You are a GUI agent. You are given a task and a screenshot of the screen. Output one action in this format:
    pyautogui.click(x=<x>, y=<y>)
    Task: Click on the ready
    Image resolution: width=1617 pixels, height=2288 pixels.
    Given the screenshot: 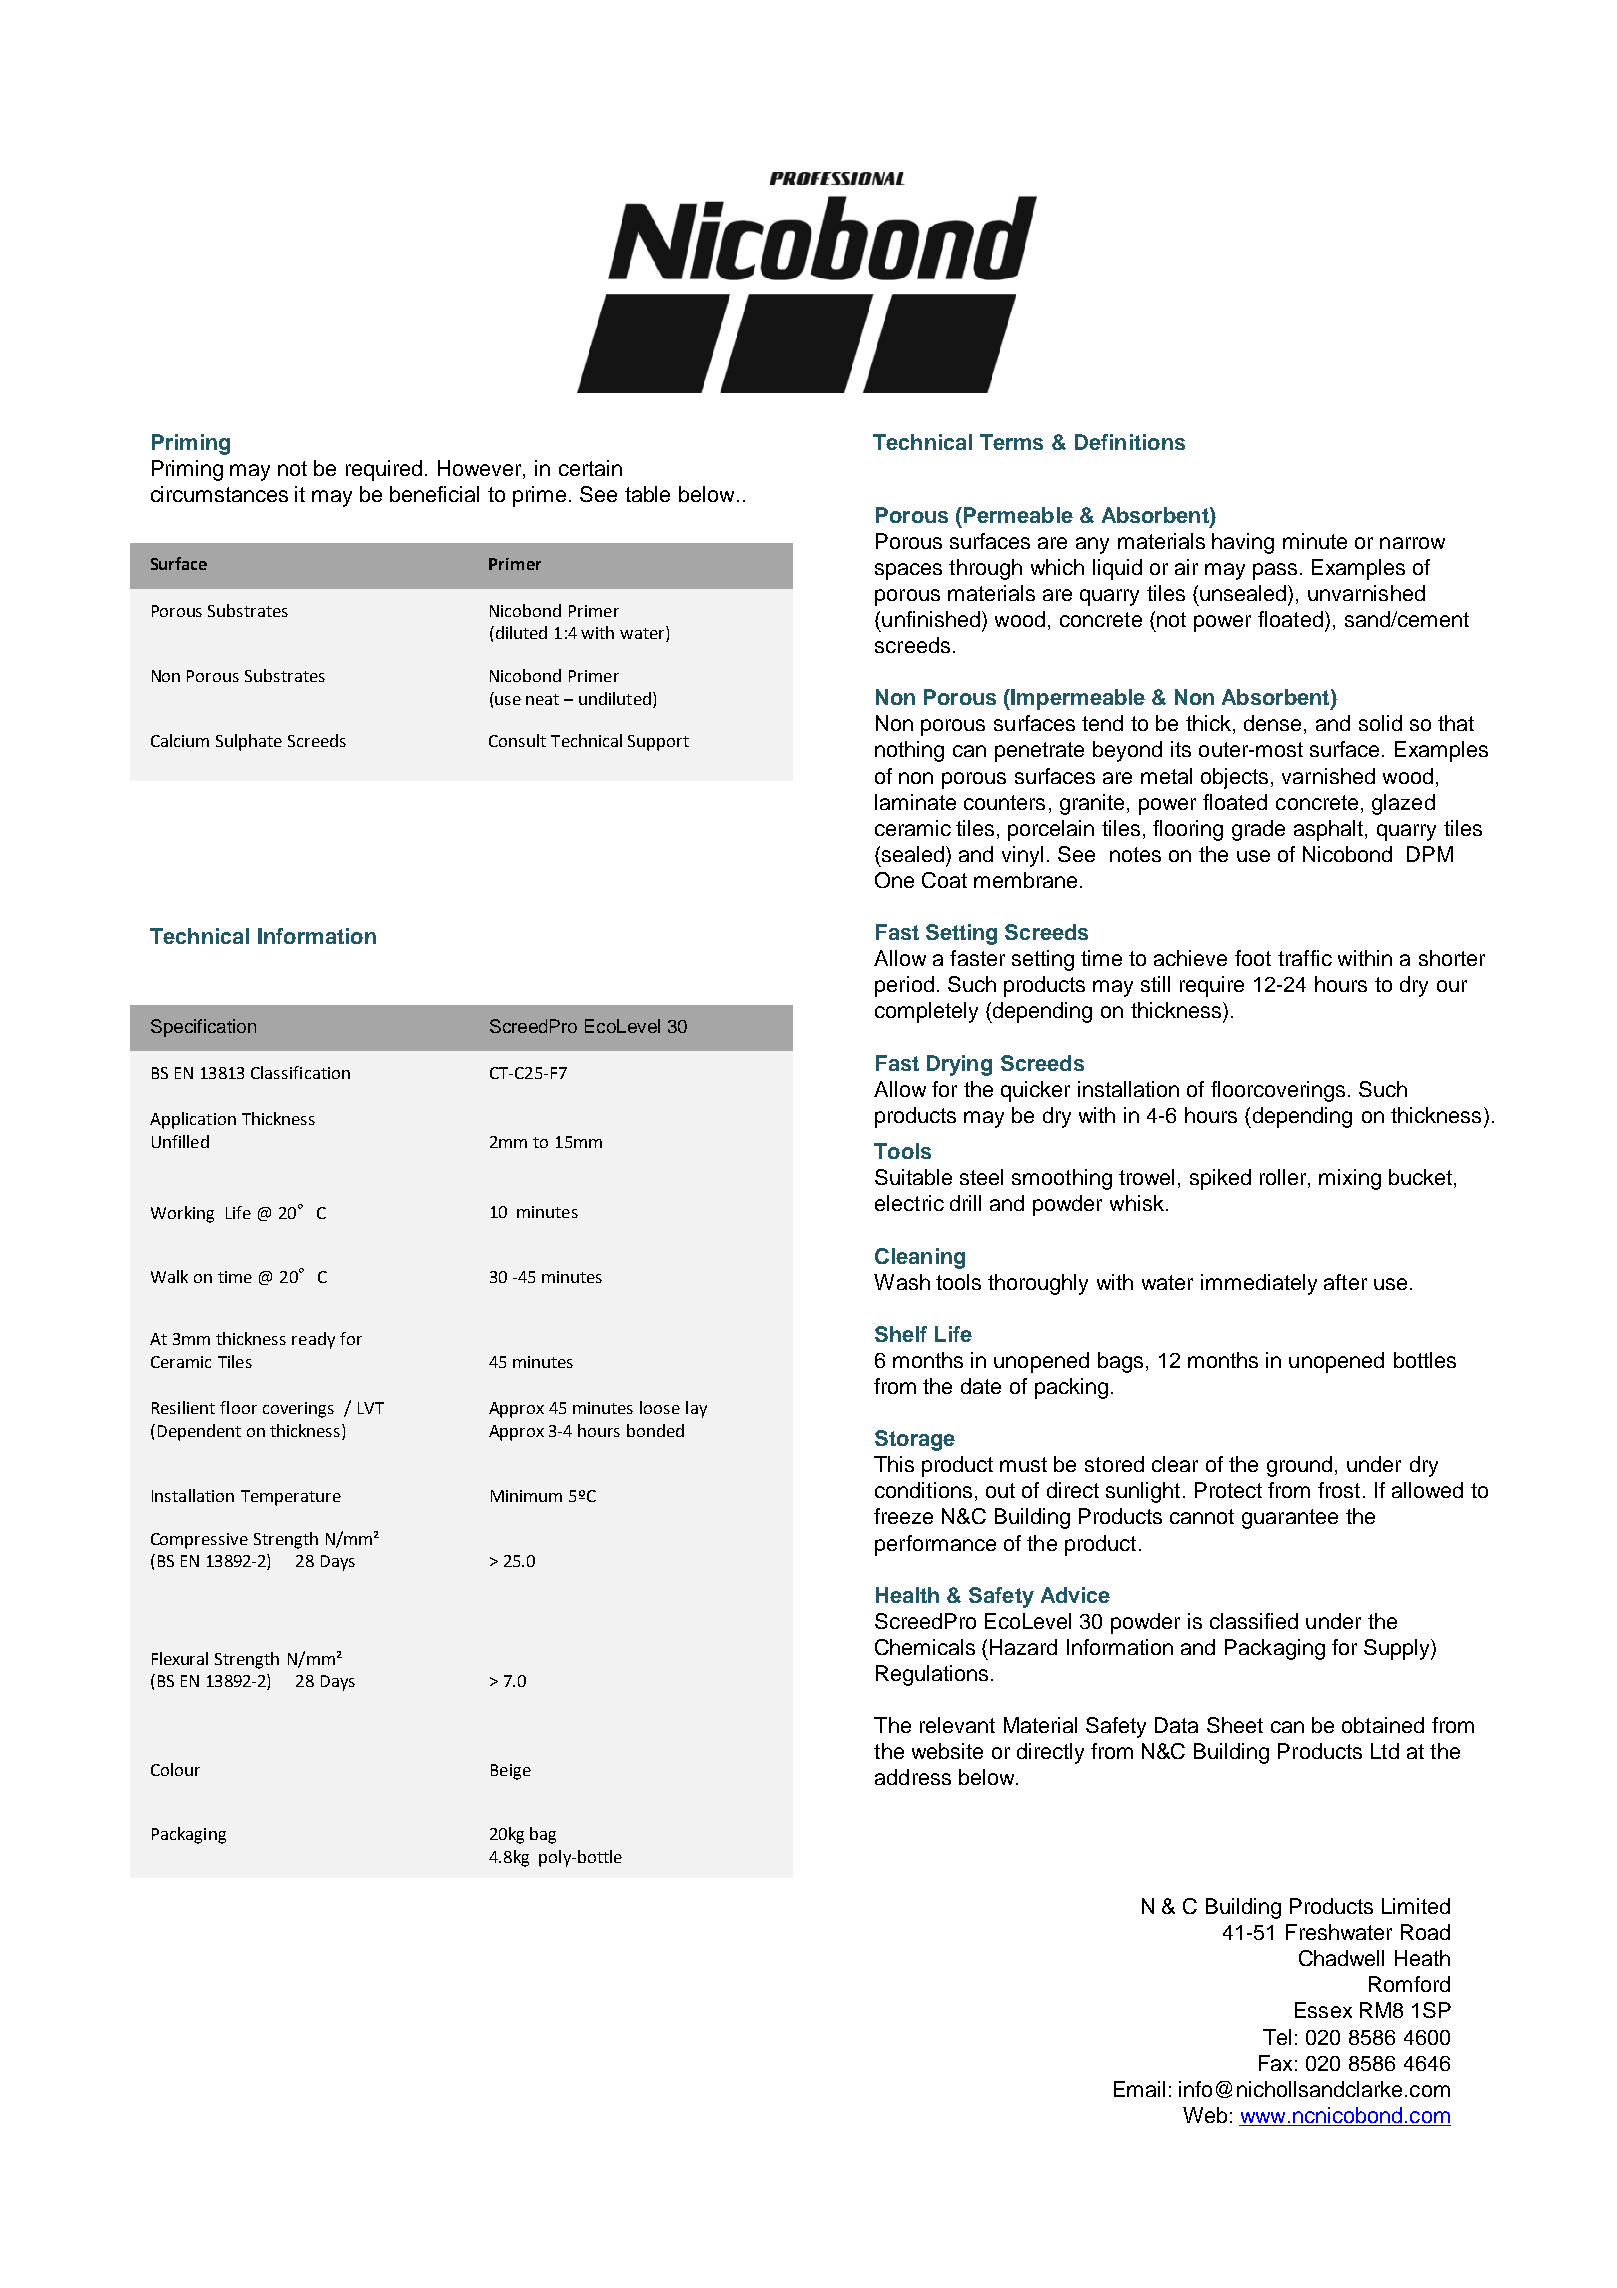 What is the action you would take?
    pyautogui.click(x=313, y=1340)
